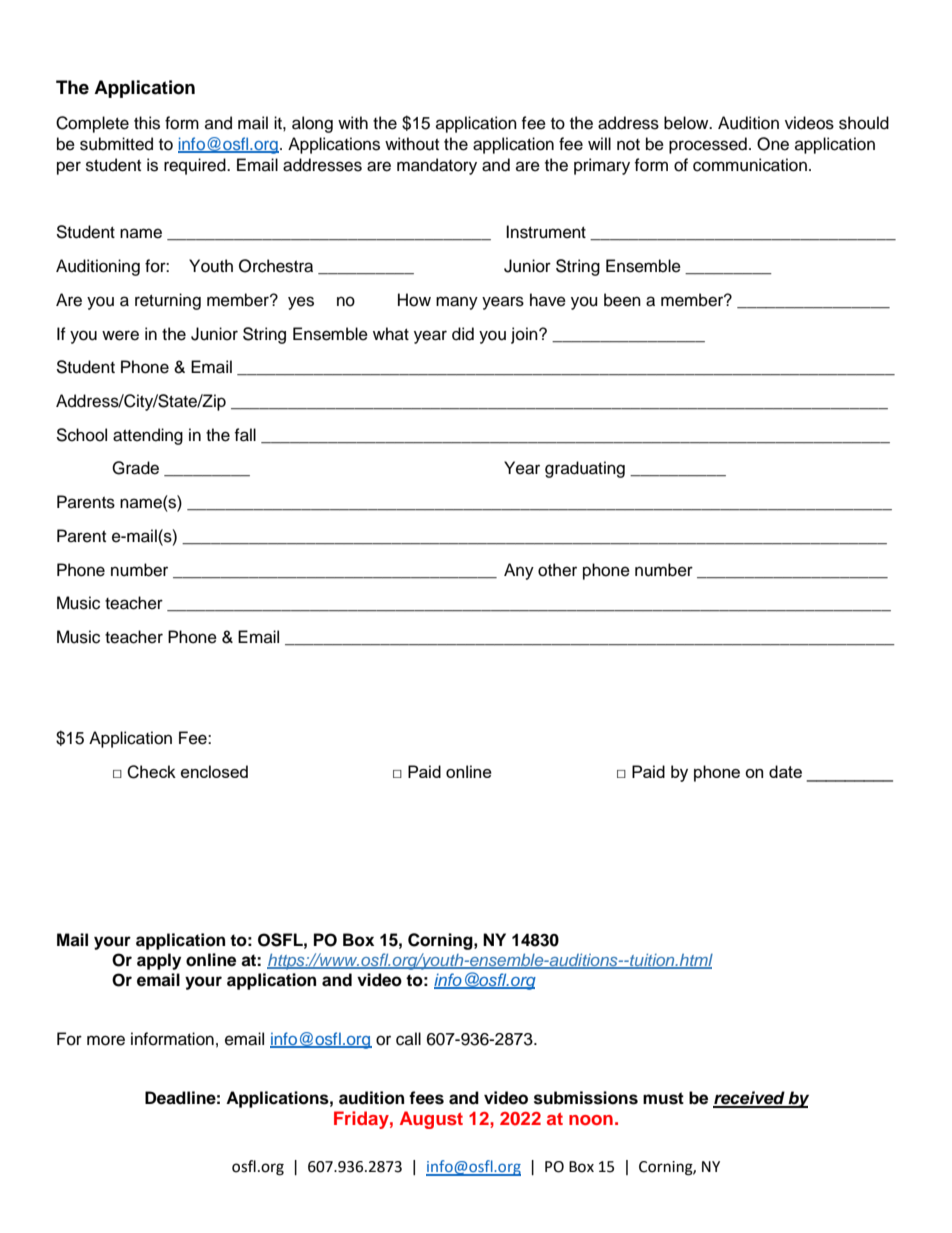  Describe the element at coordinates (557, 570) in the page. I see `other` at that location.
